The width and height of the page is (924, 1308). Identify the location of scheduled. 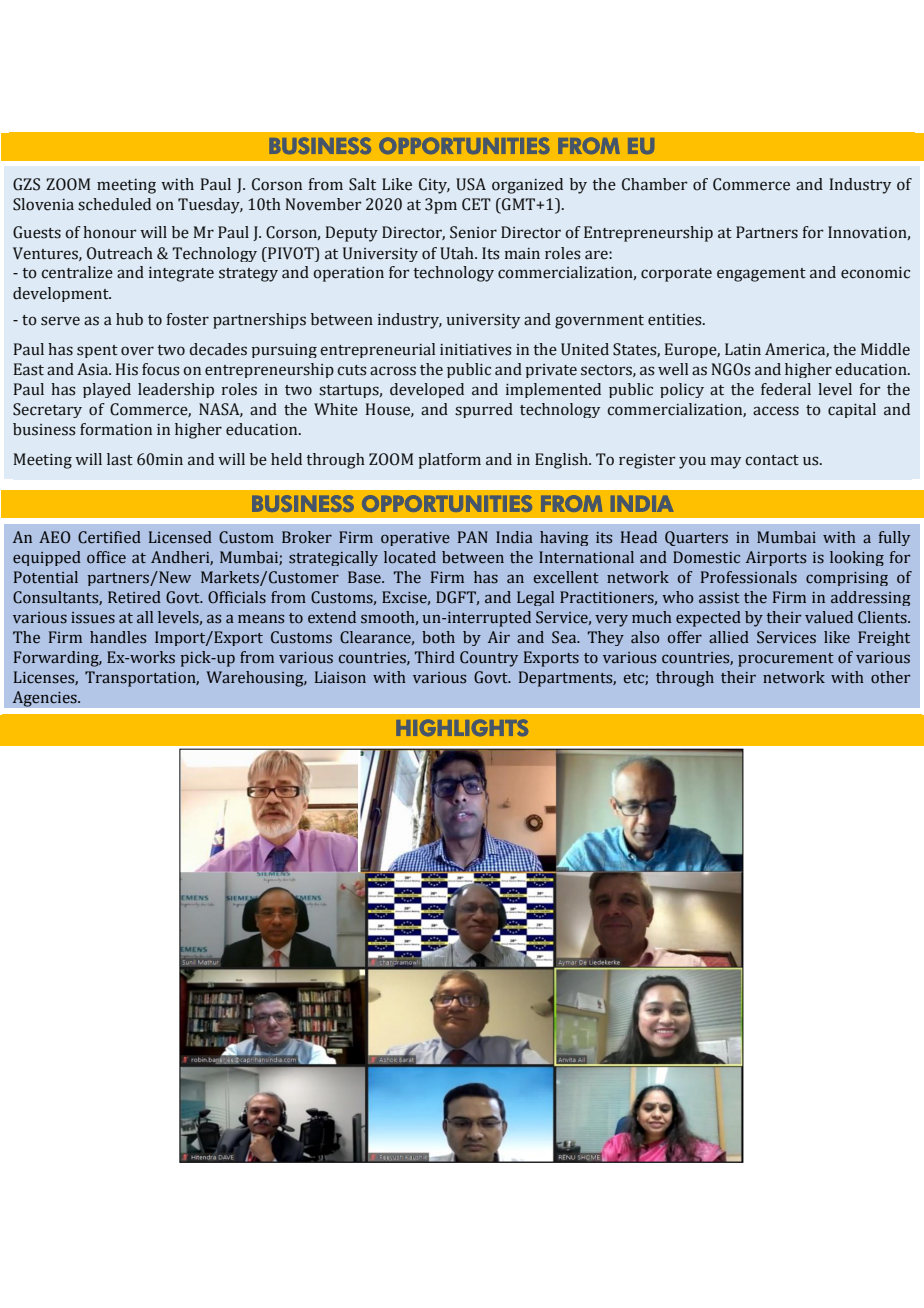
(114, 204).
